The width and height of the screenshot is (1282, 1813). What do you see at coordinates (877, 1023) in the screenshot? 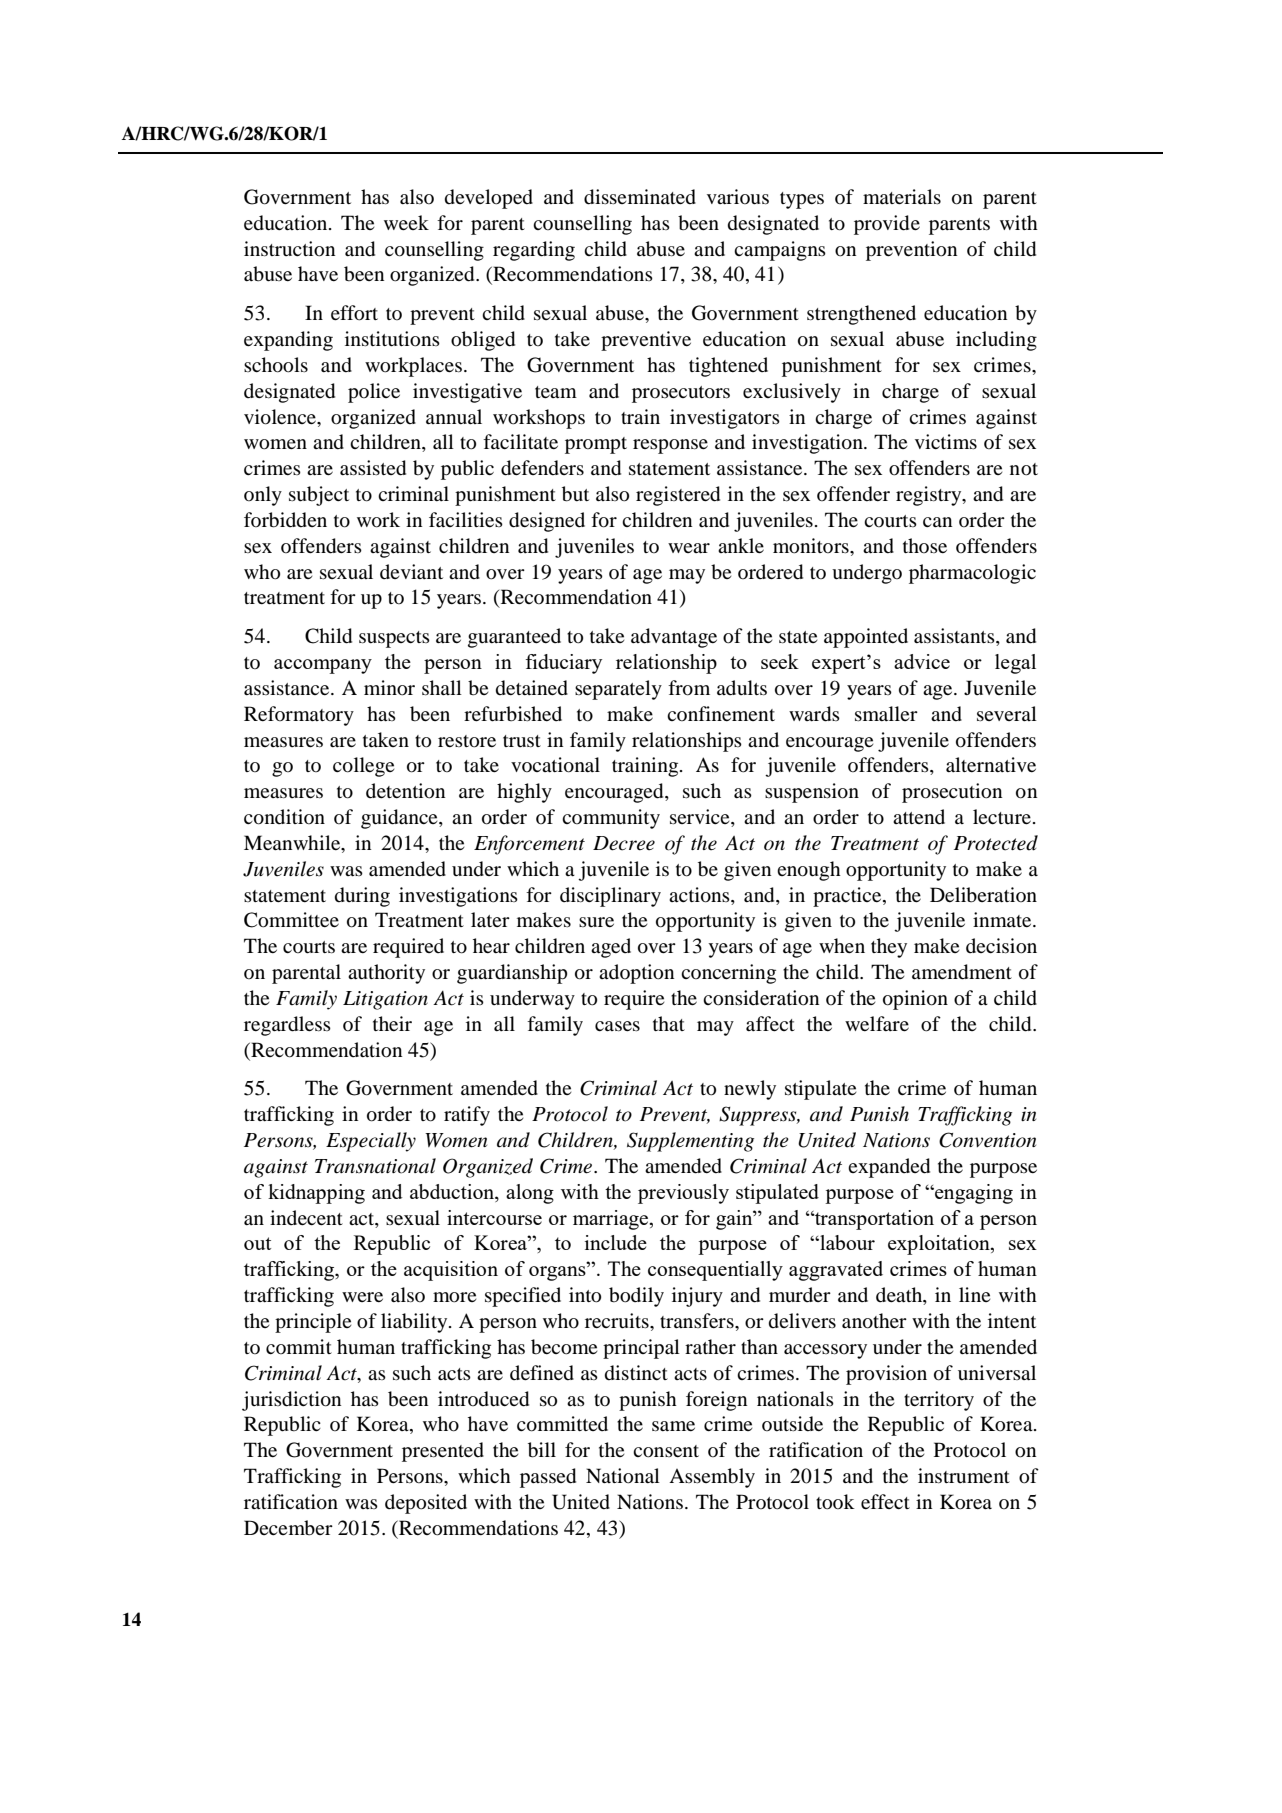
I see `welfare` at bounding box center [877, 1023].
